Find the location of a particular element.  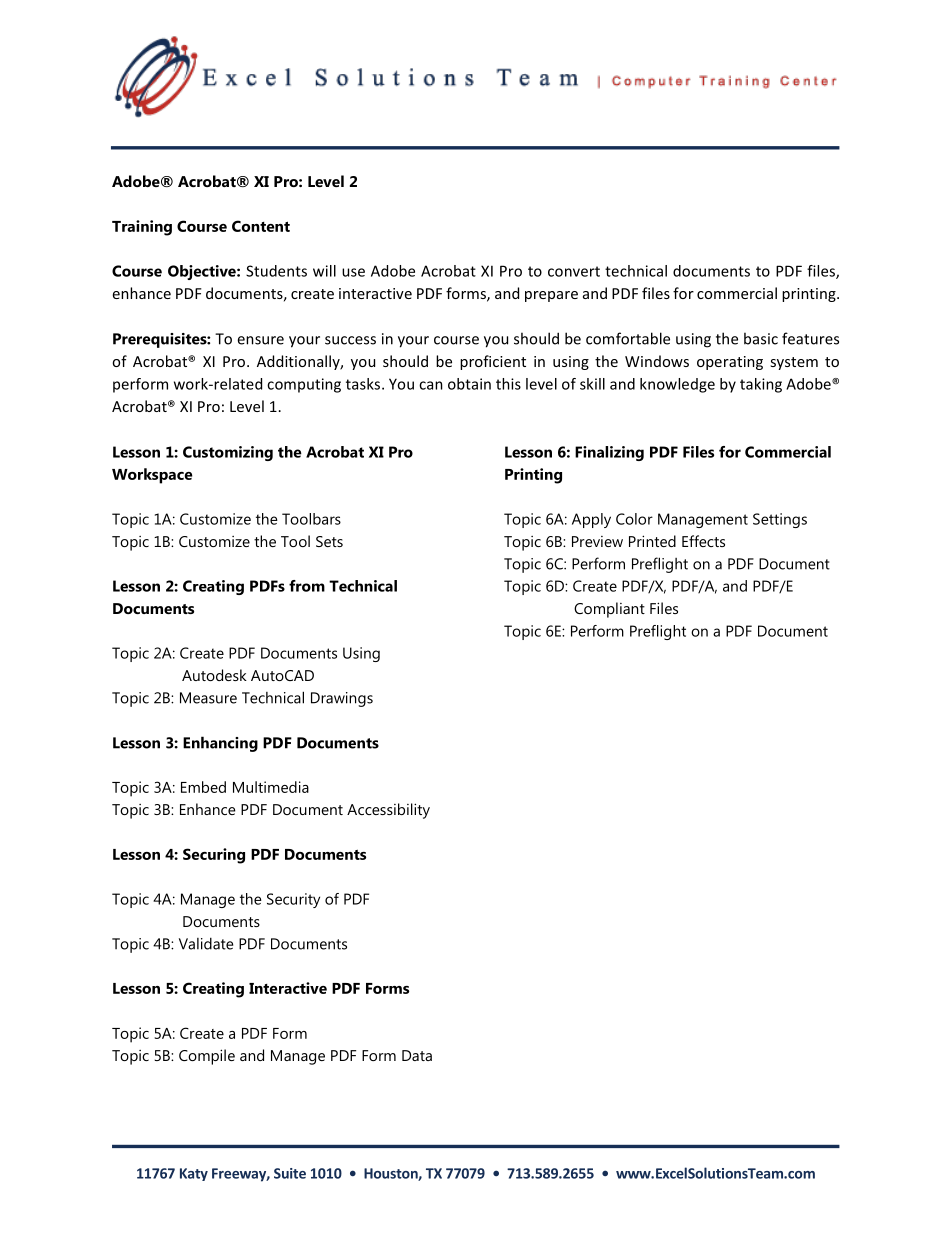

Effects is located at coordinates (703, 541).
